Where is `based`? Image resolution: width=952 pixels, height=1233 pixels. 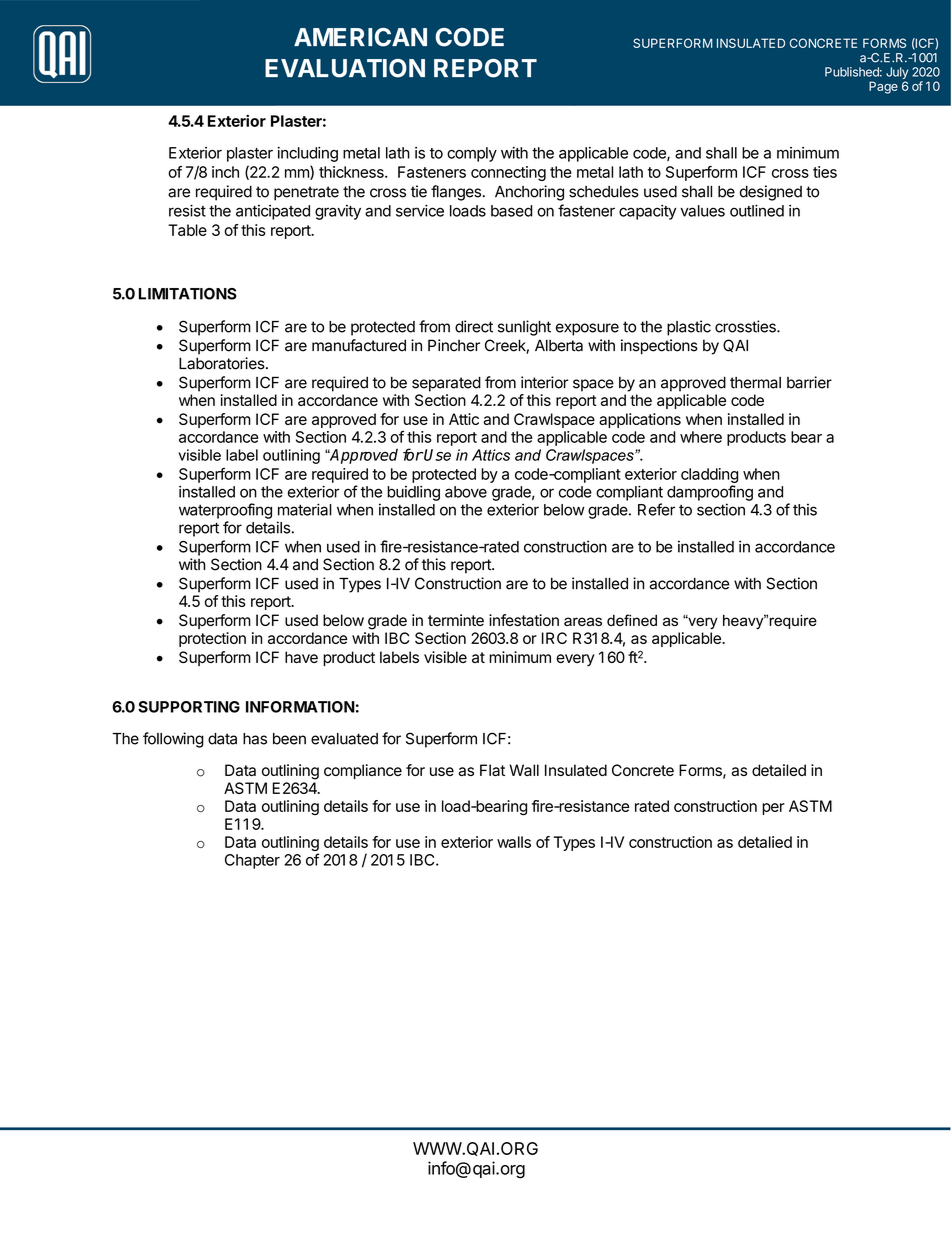
based is located at coordinates (512, 211).
